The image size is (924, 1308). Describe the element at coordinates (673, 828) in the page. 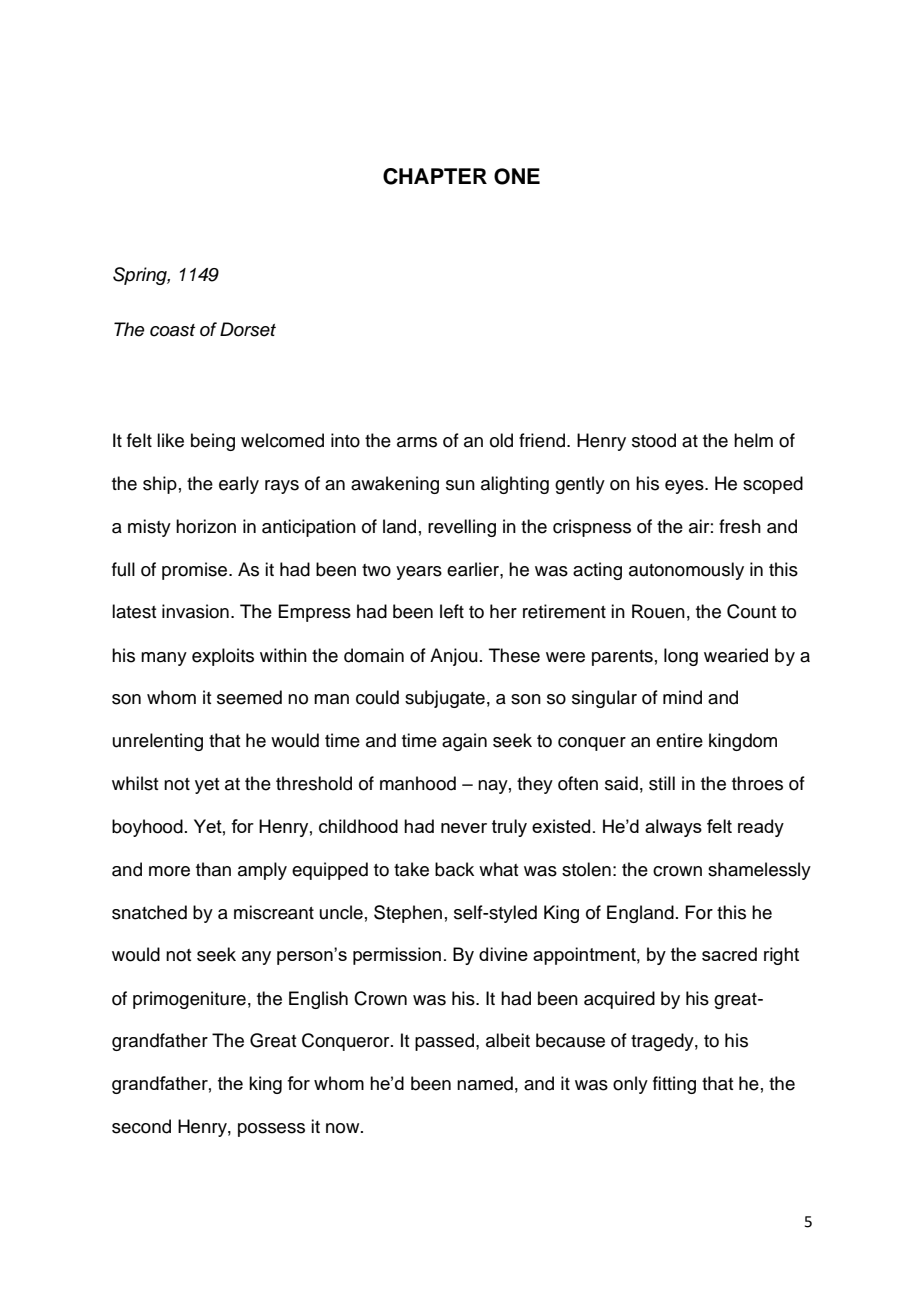

I see `always` at that location.
